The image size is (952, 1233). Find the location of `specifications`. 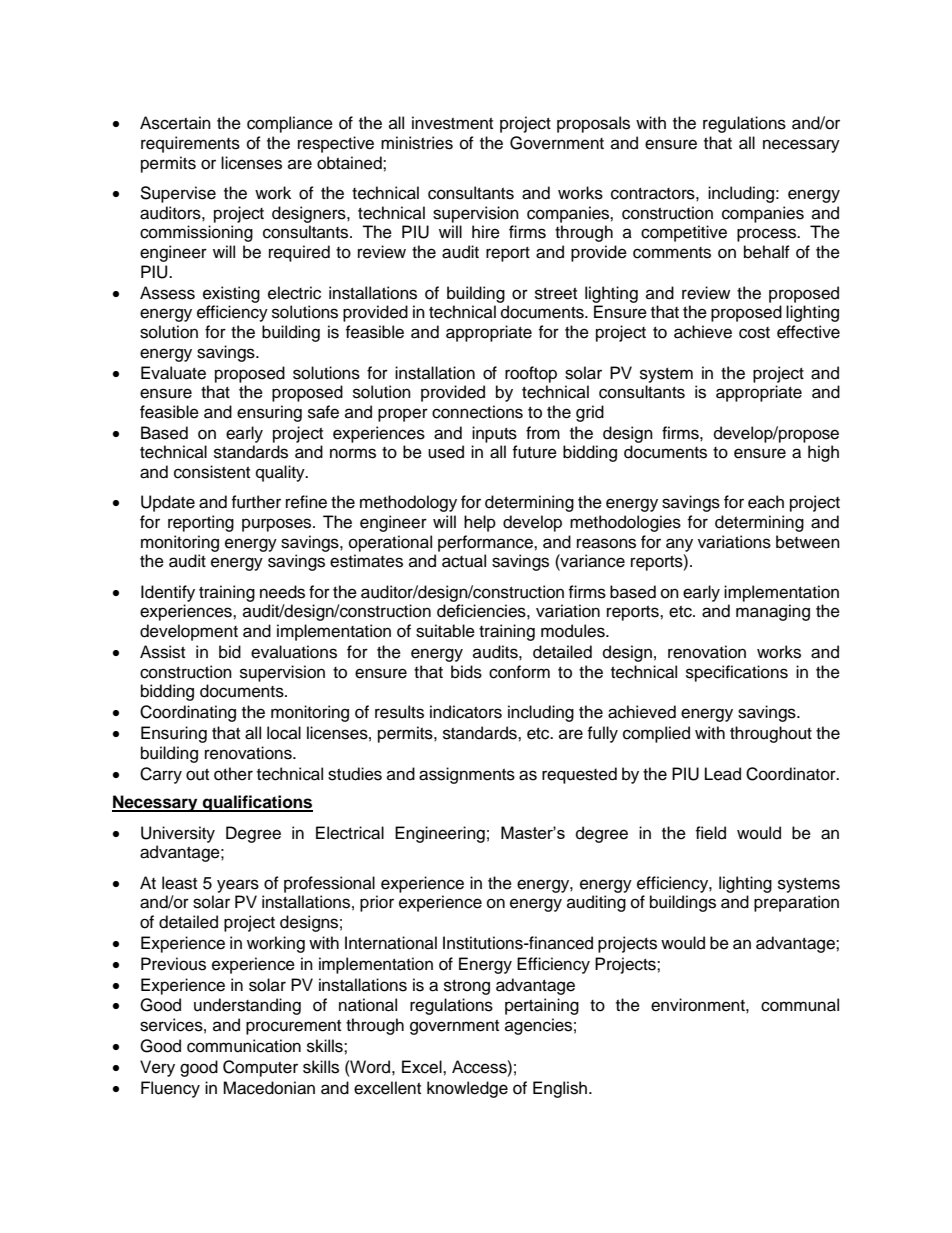

specifications is located at coordinates (737, 673).
